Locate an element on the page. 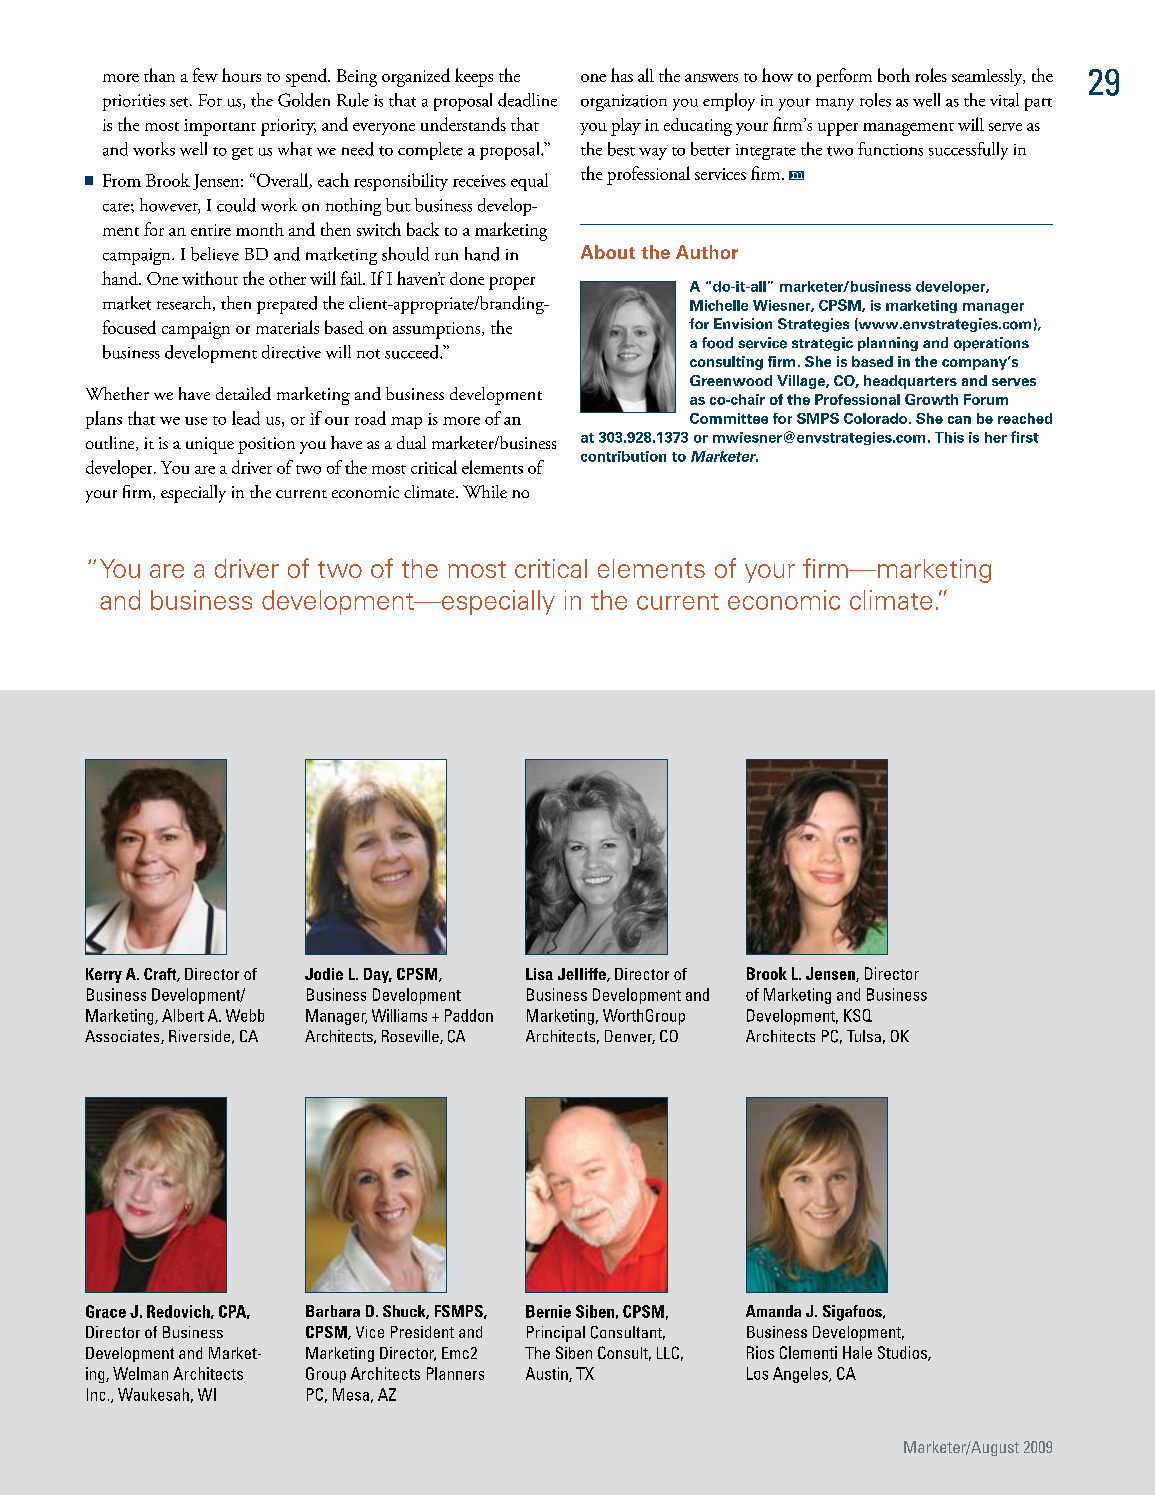 This image has width=1155, height=1495. Denver is located at coordinates (630, 1037).
